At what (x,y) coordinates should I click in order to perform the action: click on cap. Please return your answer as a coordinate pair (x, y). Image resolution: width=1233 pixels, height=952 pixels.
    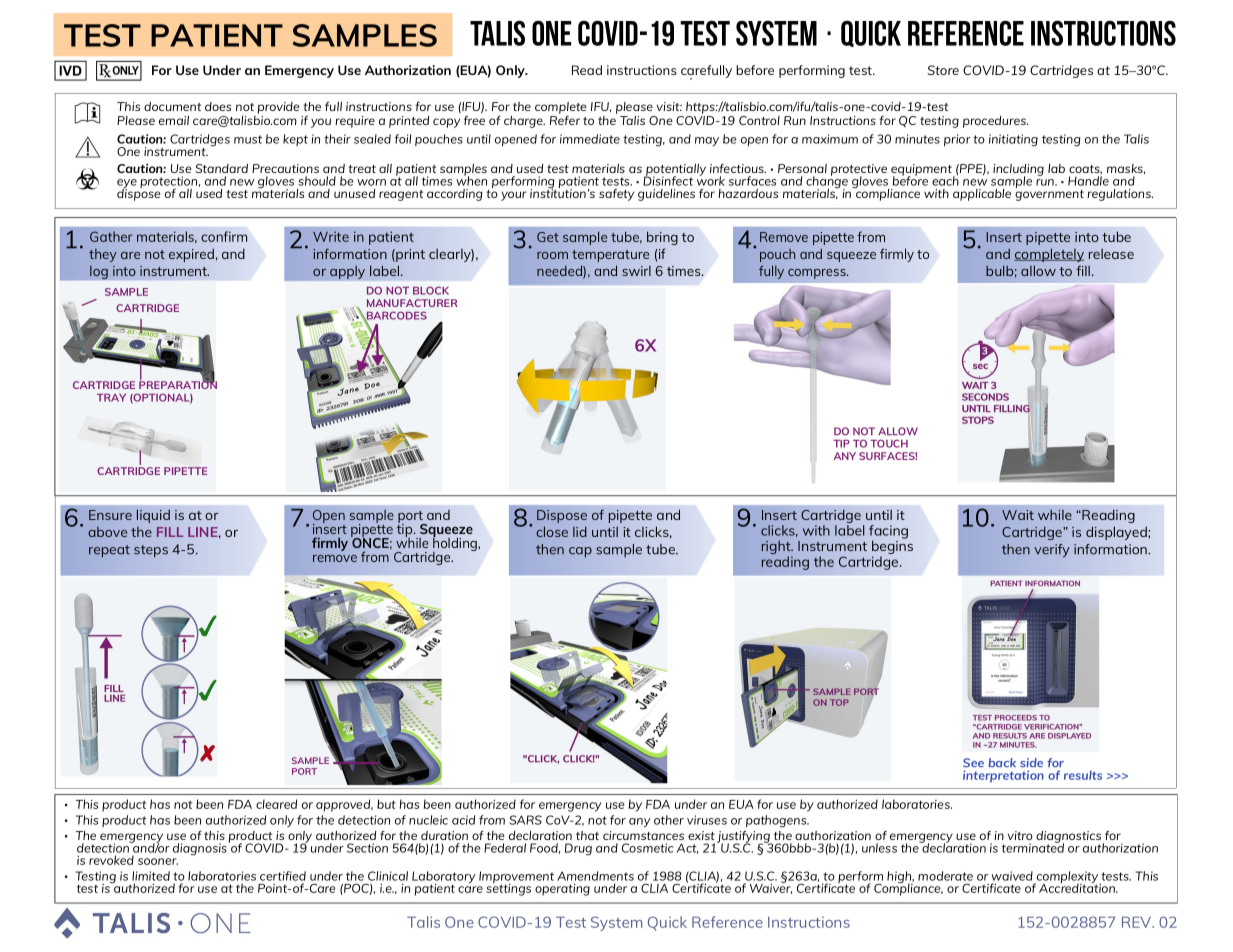
    Looking at the image, I should click on (580, 552).
